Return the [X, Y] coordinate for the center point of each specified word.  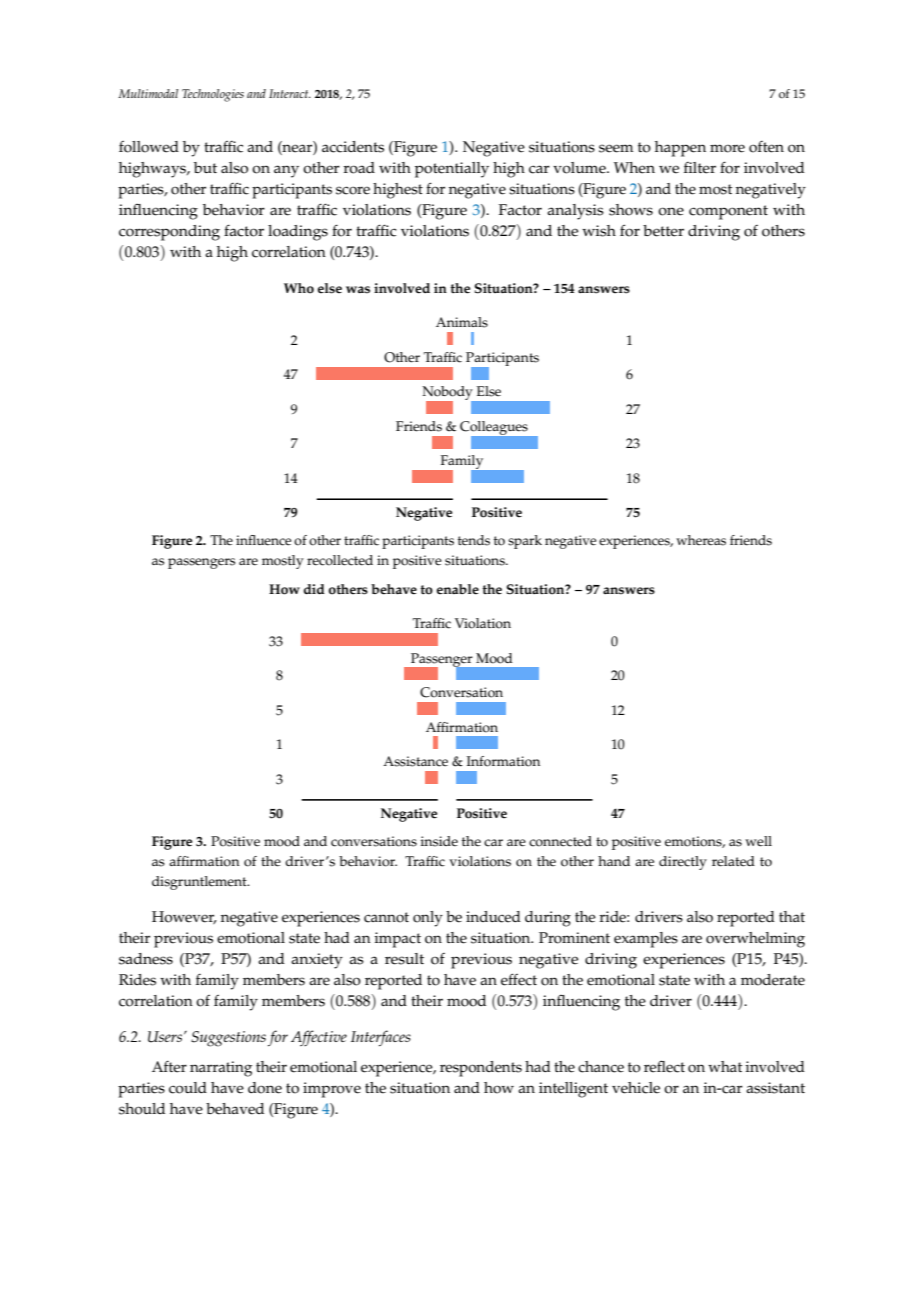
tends [474, 540]
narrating [221, 1069]
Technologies [213, 95]
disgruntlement [200, 883]
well [758, 841]
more [727, 148]
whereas [701, 540]
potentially [452, 170]
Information [503, 761]
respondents [481, 1069]
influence [263, 540]
